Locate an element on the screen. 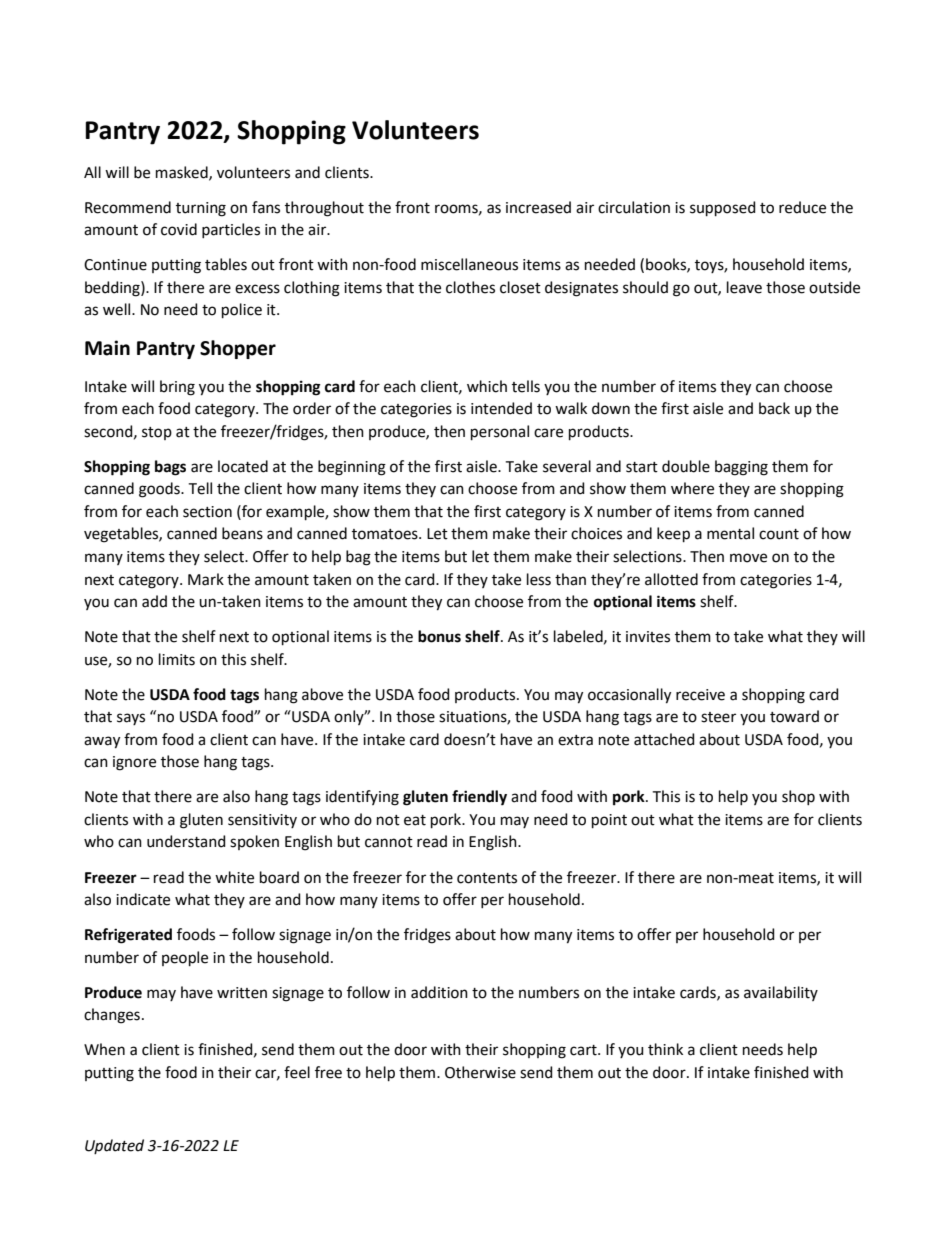 This screenshot has width=952, height=1233. receive is located at coordinates (700, 695).
